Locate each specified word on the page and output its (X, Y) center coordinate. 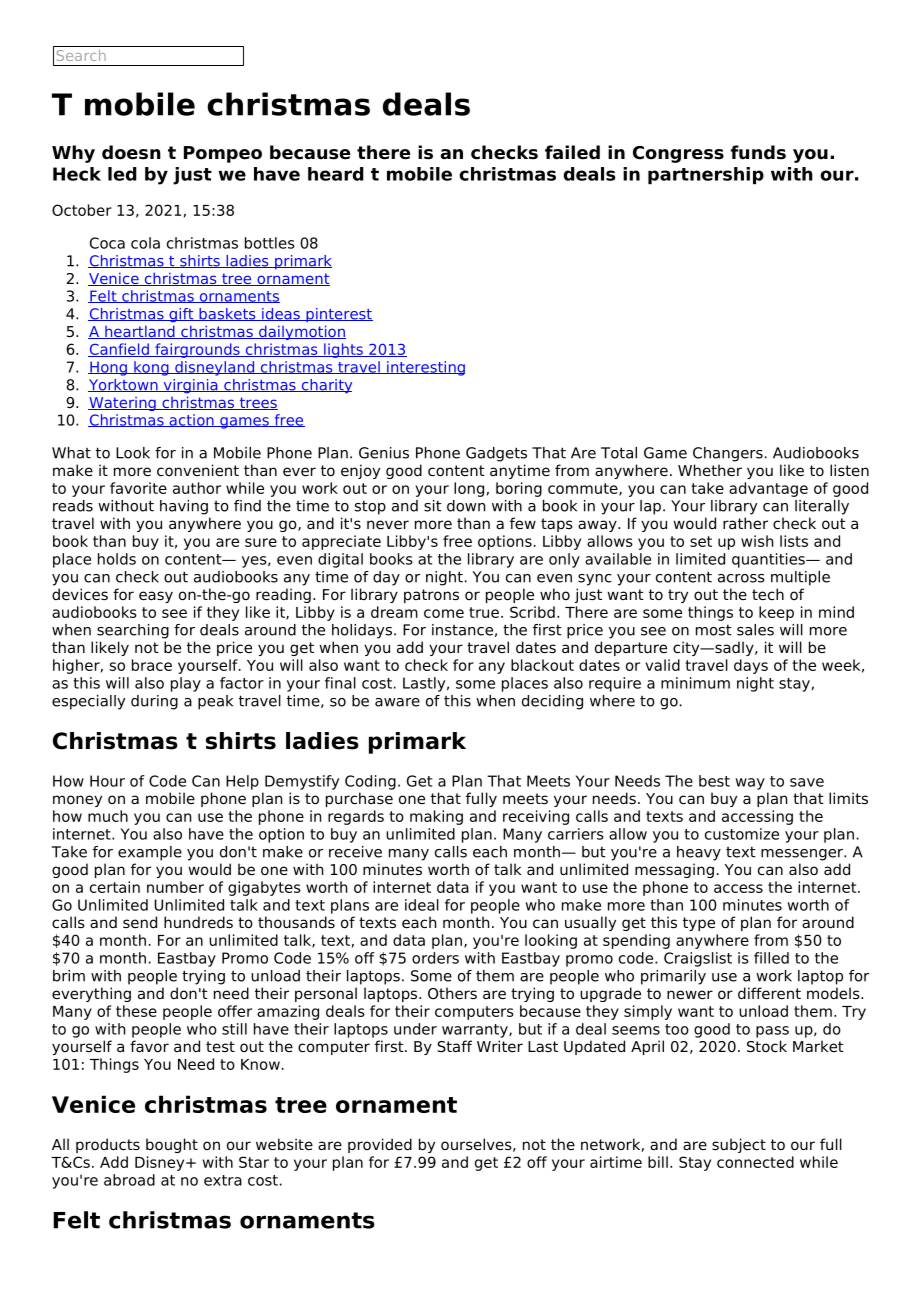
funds (758, 152)
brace (152, 665)
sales (755, 630)
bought (172, 1145)
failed (572, 152)
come (444, 613)
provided (380, 1145)
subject (739, 1145)
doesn (131, 152)
